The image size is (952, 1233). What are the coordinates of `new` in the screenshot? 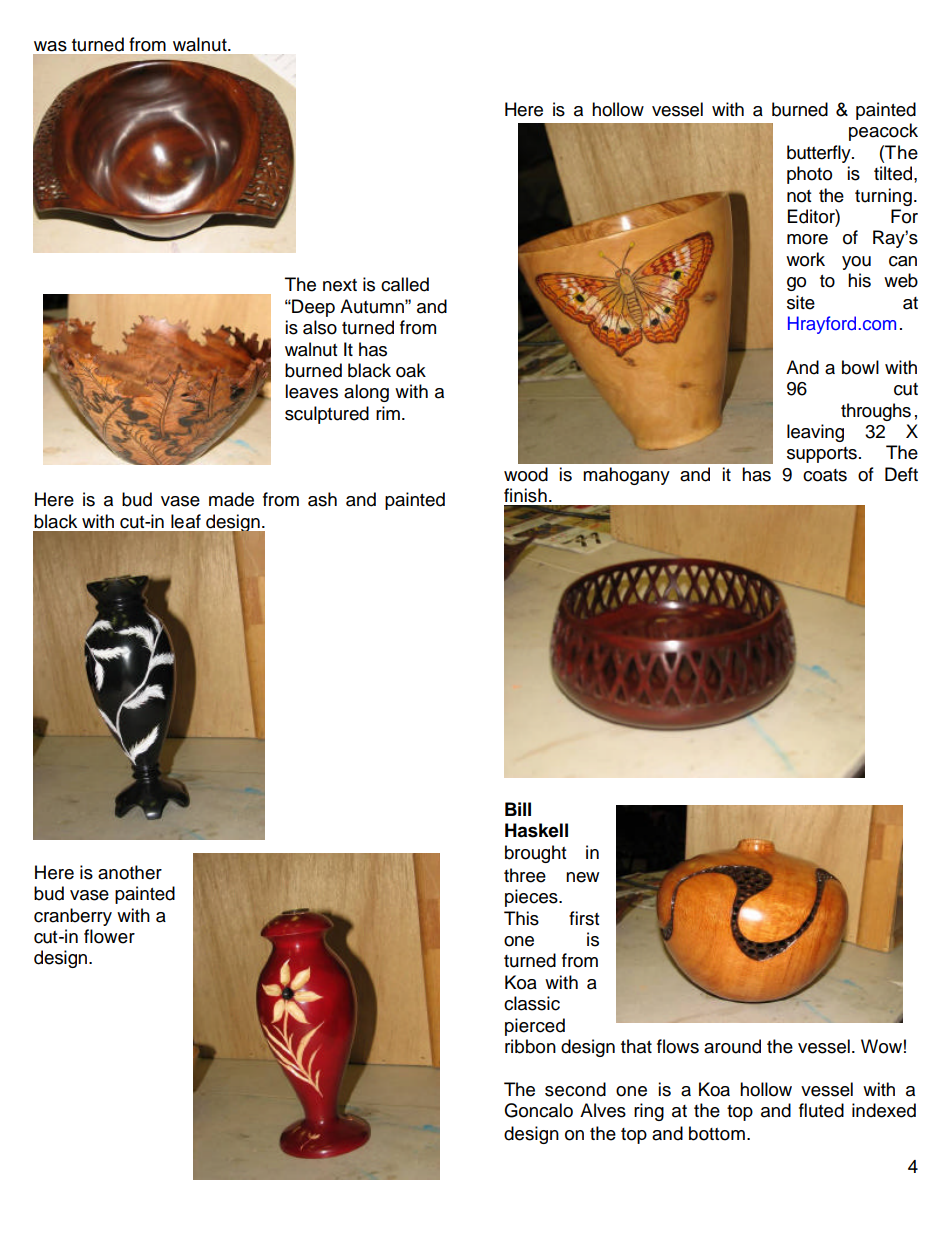 It's located at (582, 877).
